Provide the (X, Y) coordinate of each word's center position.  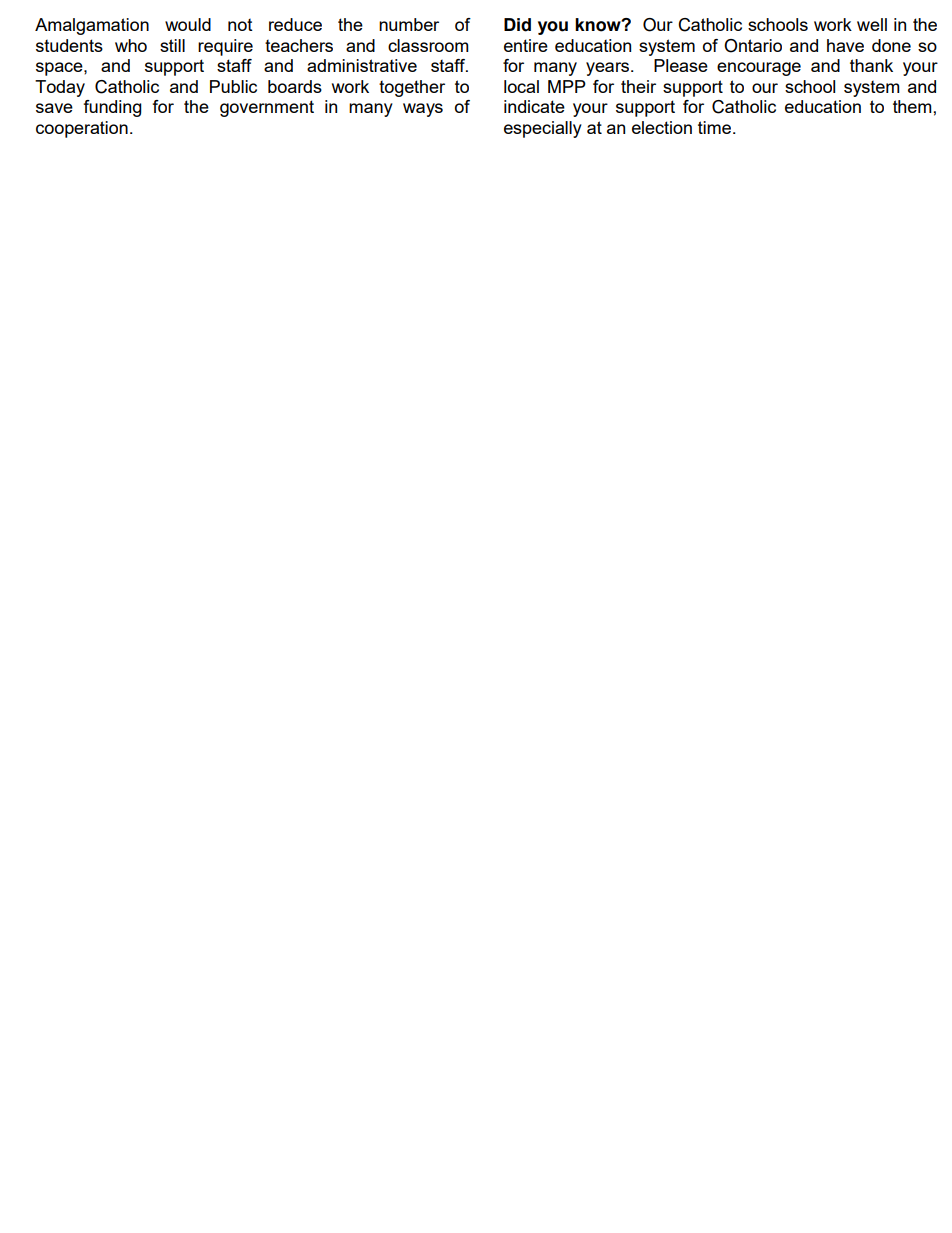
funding (112, 108)
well (872, 24)
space (60, 69)
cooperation (82, 129)
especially (543, 129)
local (521, 86)
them (912, 106)
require (225, 47)
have (845, 45)
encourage (759, 69)
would (188, 24)
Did (517, 25)
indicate (534, 106)
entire (526, 45)
